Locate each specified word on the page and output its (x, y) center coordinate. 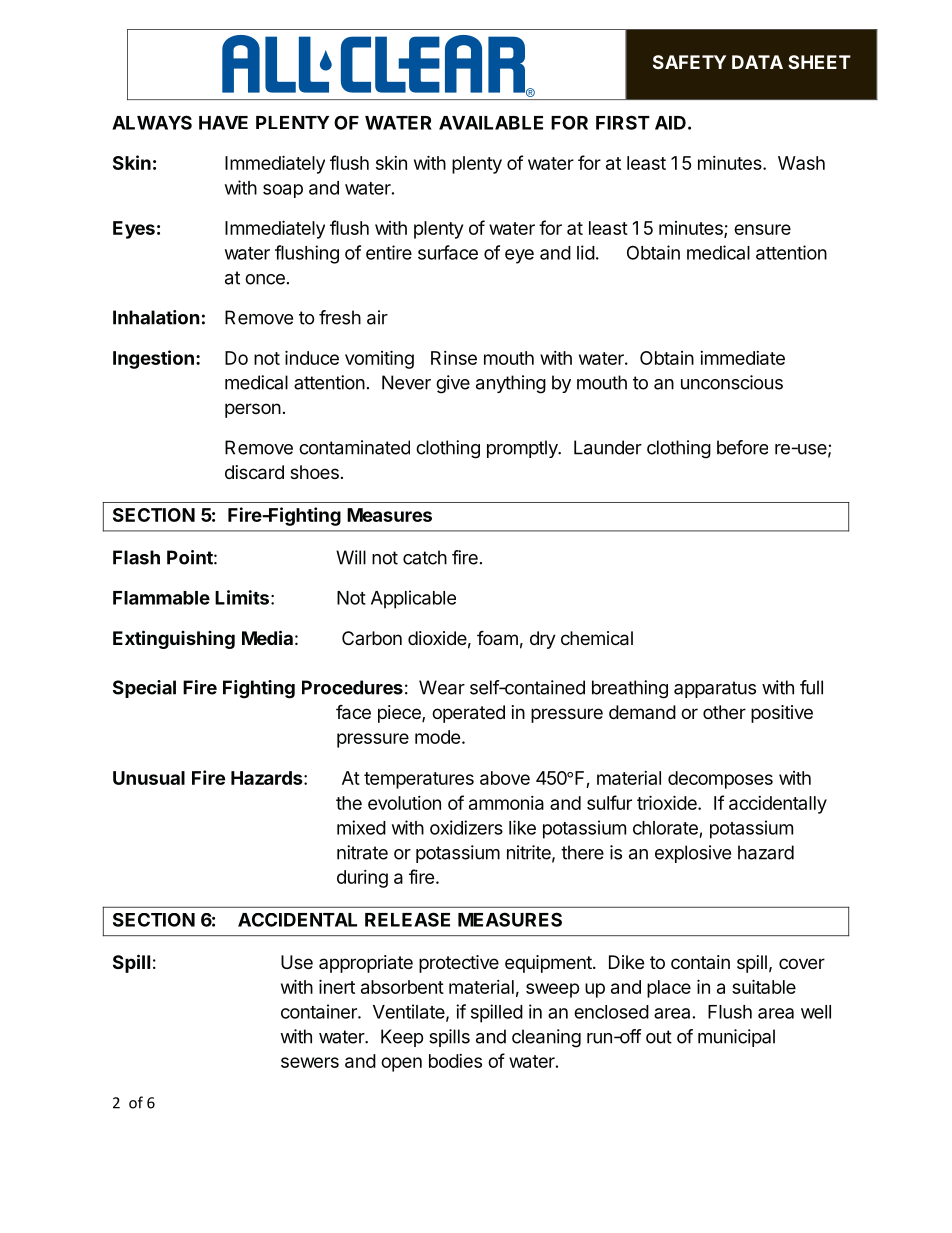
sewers (310, 1062)
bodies (455, 1061)
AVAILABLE (491, 123)
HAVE (223, 123)
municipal (736, 1038)
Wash (801, 163)
